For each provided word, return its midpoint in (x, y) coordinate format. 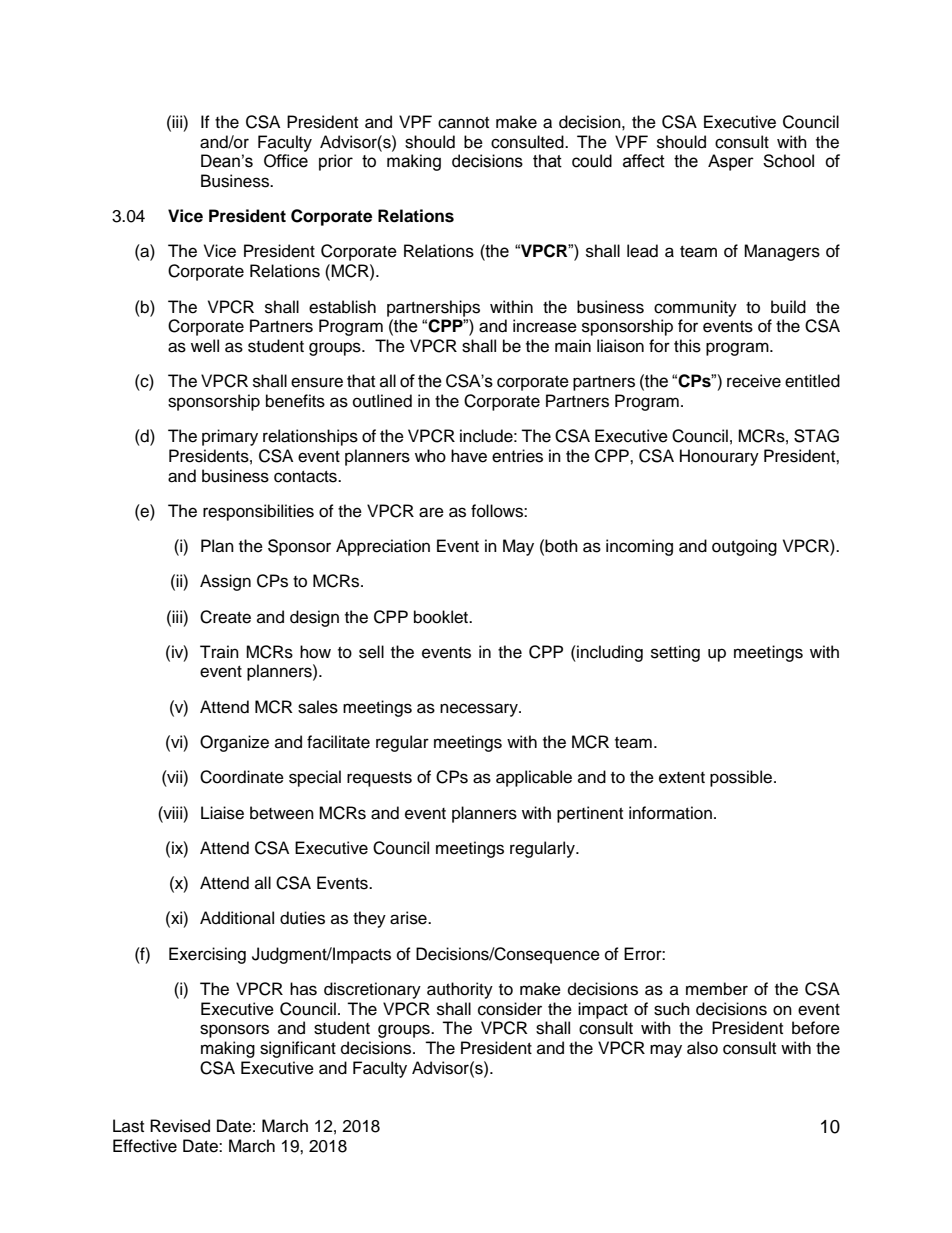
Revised (180, 1126)
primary (230, 437)
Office (286, 161)
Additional (237, 918)
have (469, 456)
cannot (463, 123)
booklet (442, 617)
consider (510, 1009)
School (788, 161)
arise (409, 918)
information (670, 813)
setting (675, 653)
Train (219, 651)
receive (754, 381)
